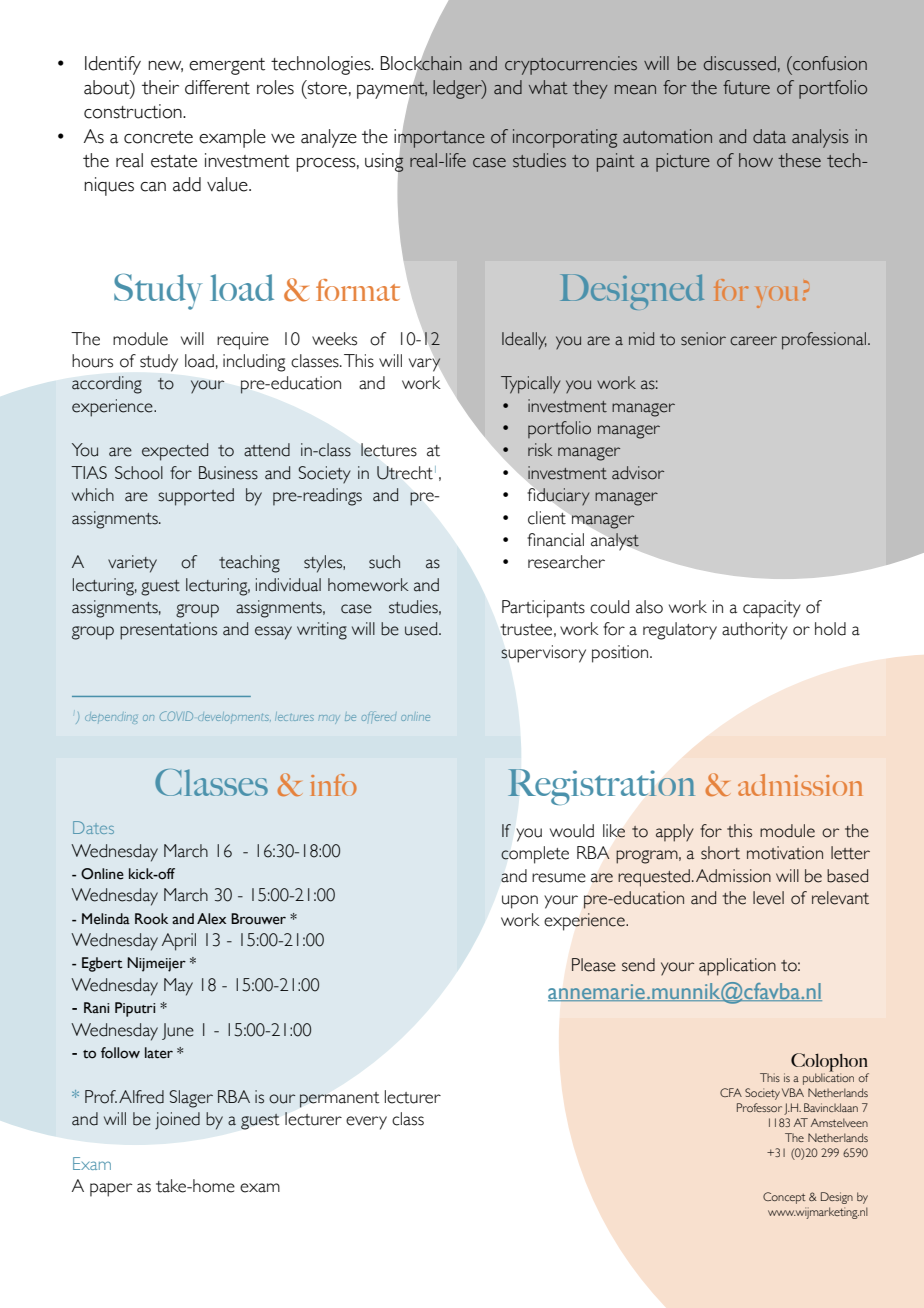 The image size is (924, 1308). What do you see at coordinates (737, 967) in the document?
I see `application` at bounding box center [737, 967].
